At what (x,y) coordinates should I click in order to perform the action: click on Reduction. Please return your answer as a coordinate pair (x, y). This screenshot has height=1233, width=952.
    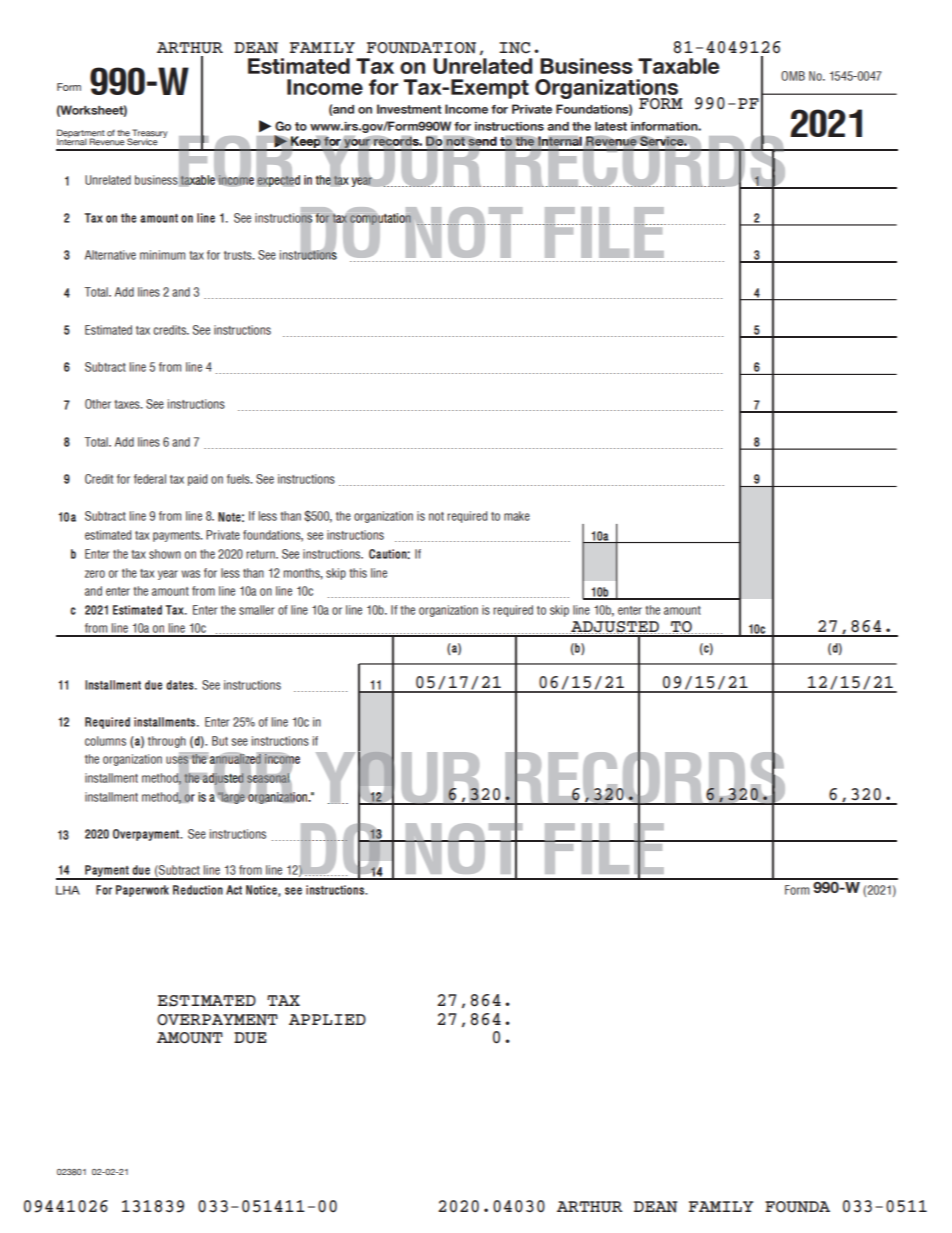
    Looking at the image, I should click on (198, 890).
